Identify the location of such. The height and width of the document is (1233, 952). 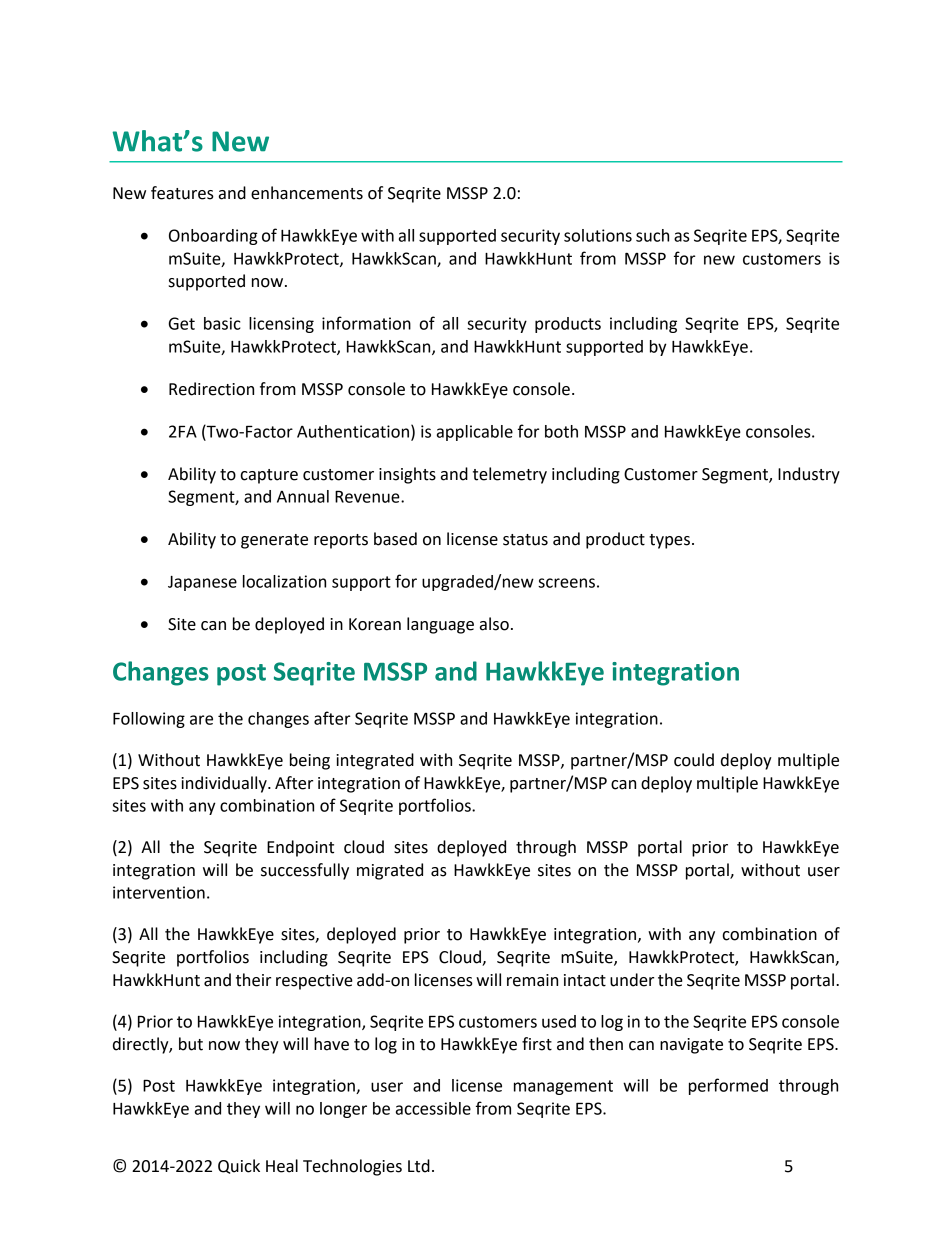
(652, 235).
